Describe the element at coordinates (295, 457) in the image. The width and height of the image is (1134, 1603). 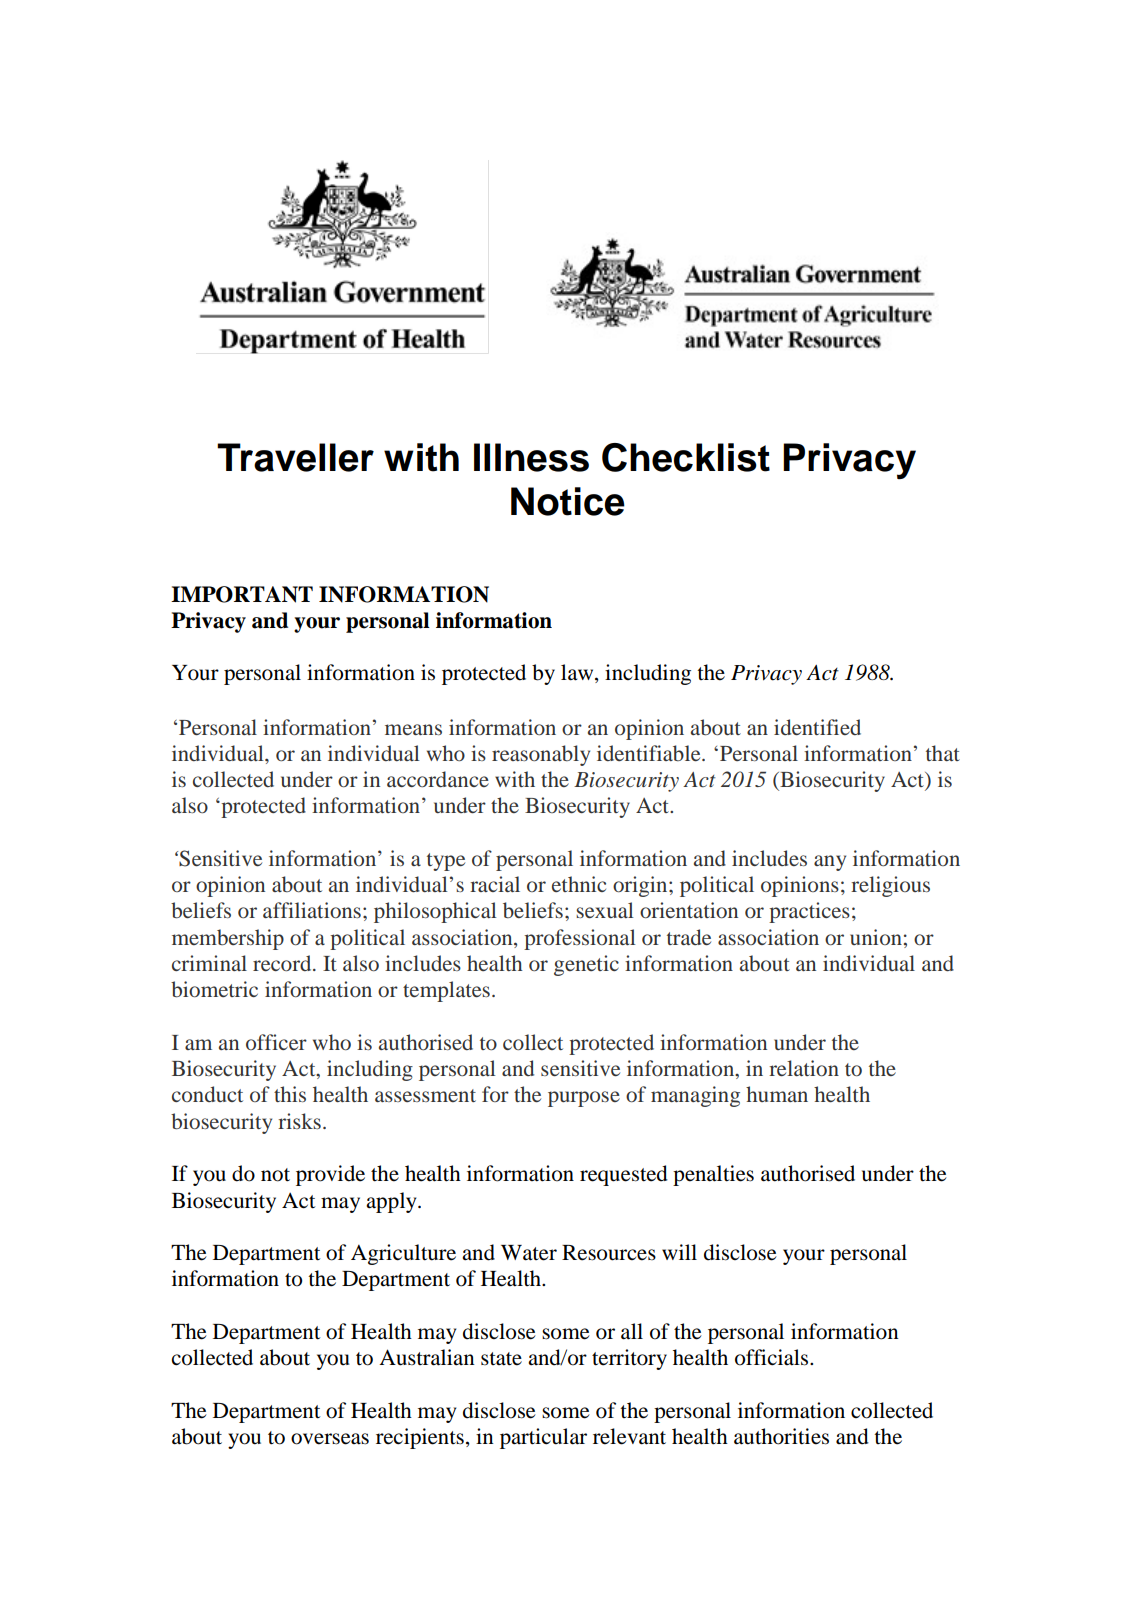
I see `Traveller` at that location.
